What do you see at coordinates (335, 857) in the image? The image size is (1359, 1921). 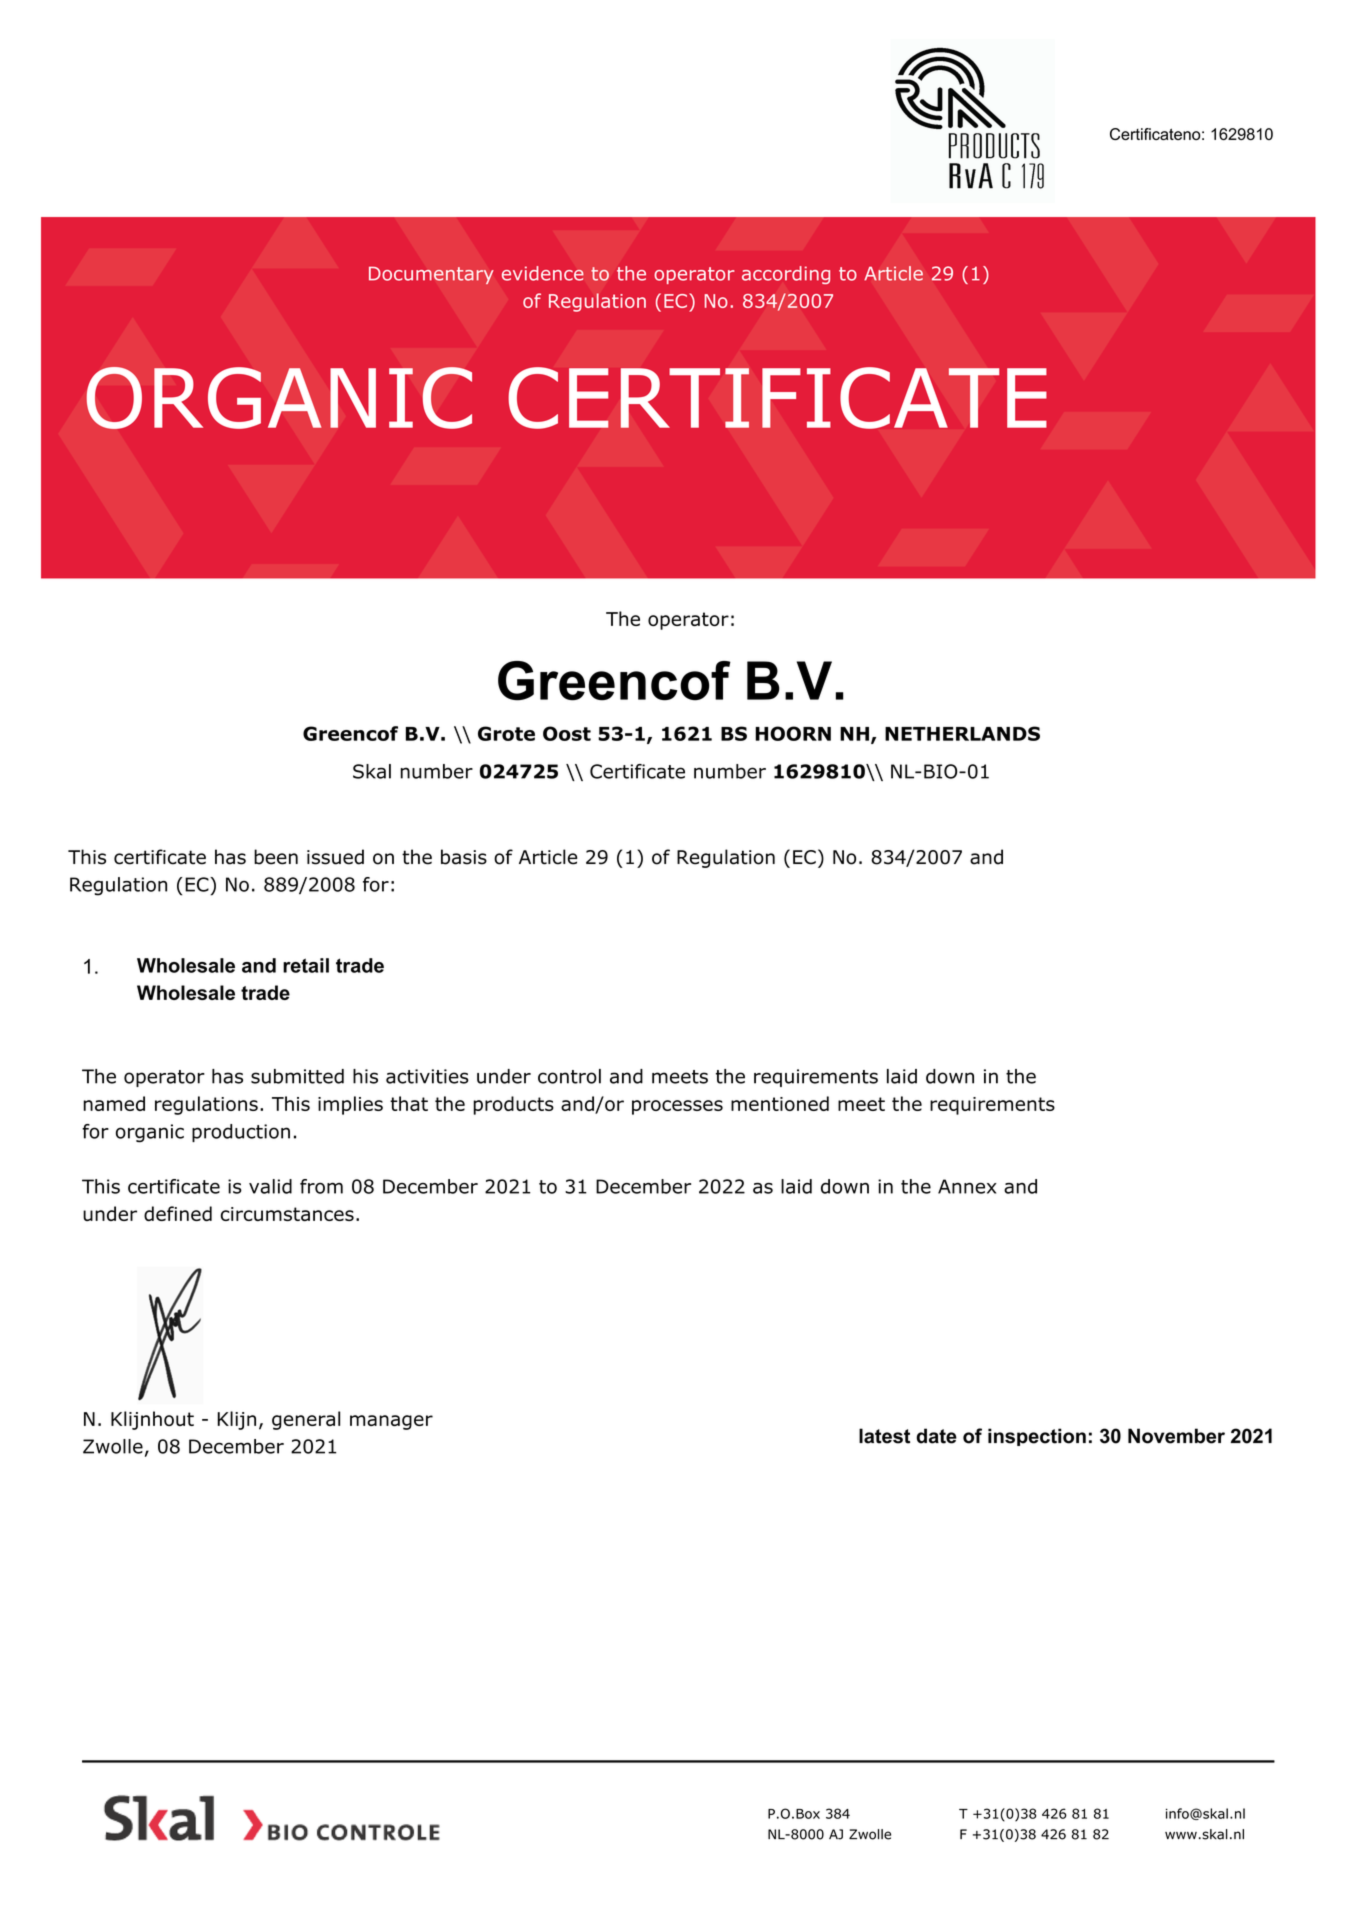 I see `issued` at bounding box center [335, 857].
